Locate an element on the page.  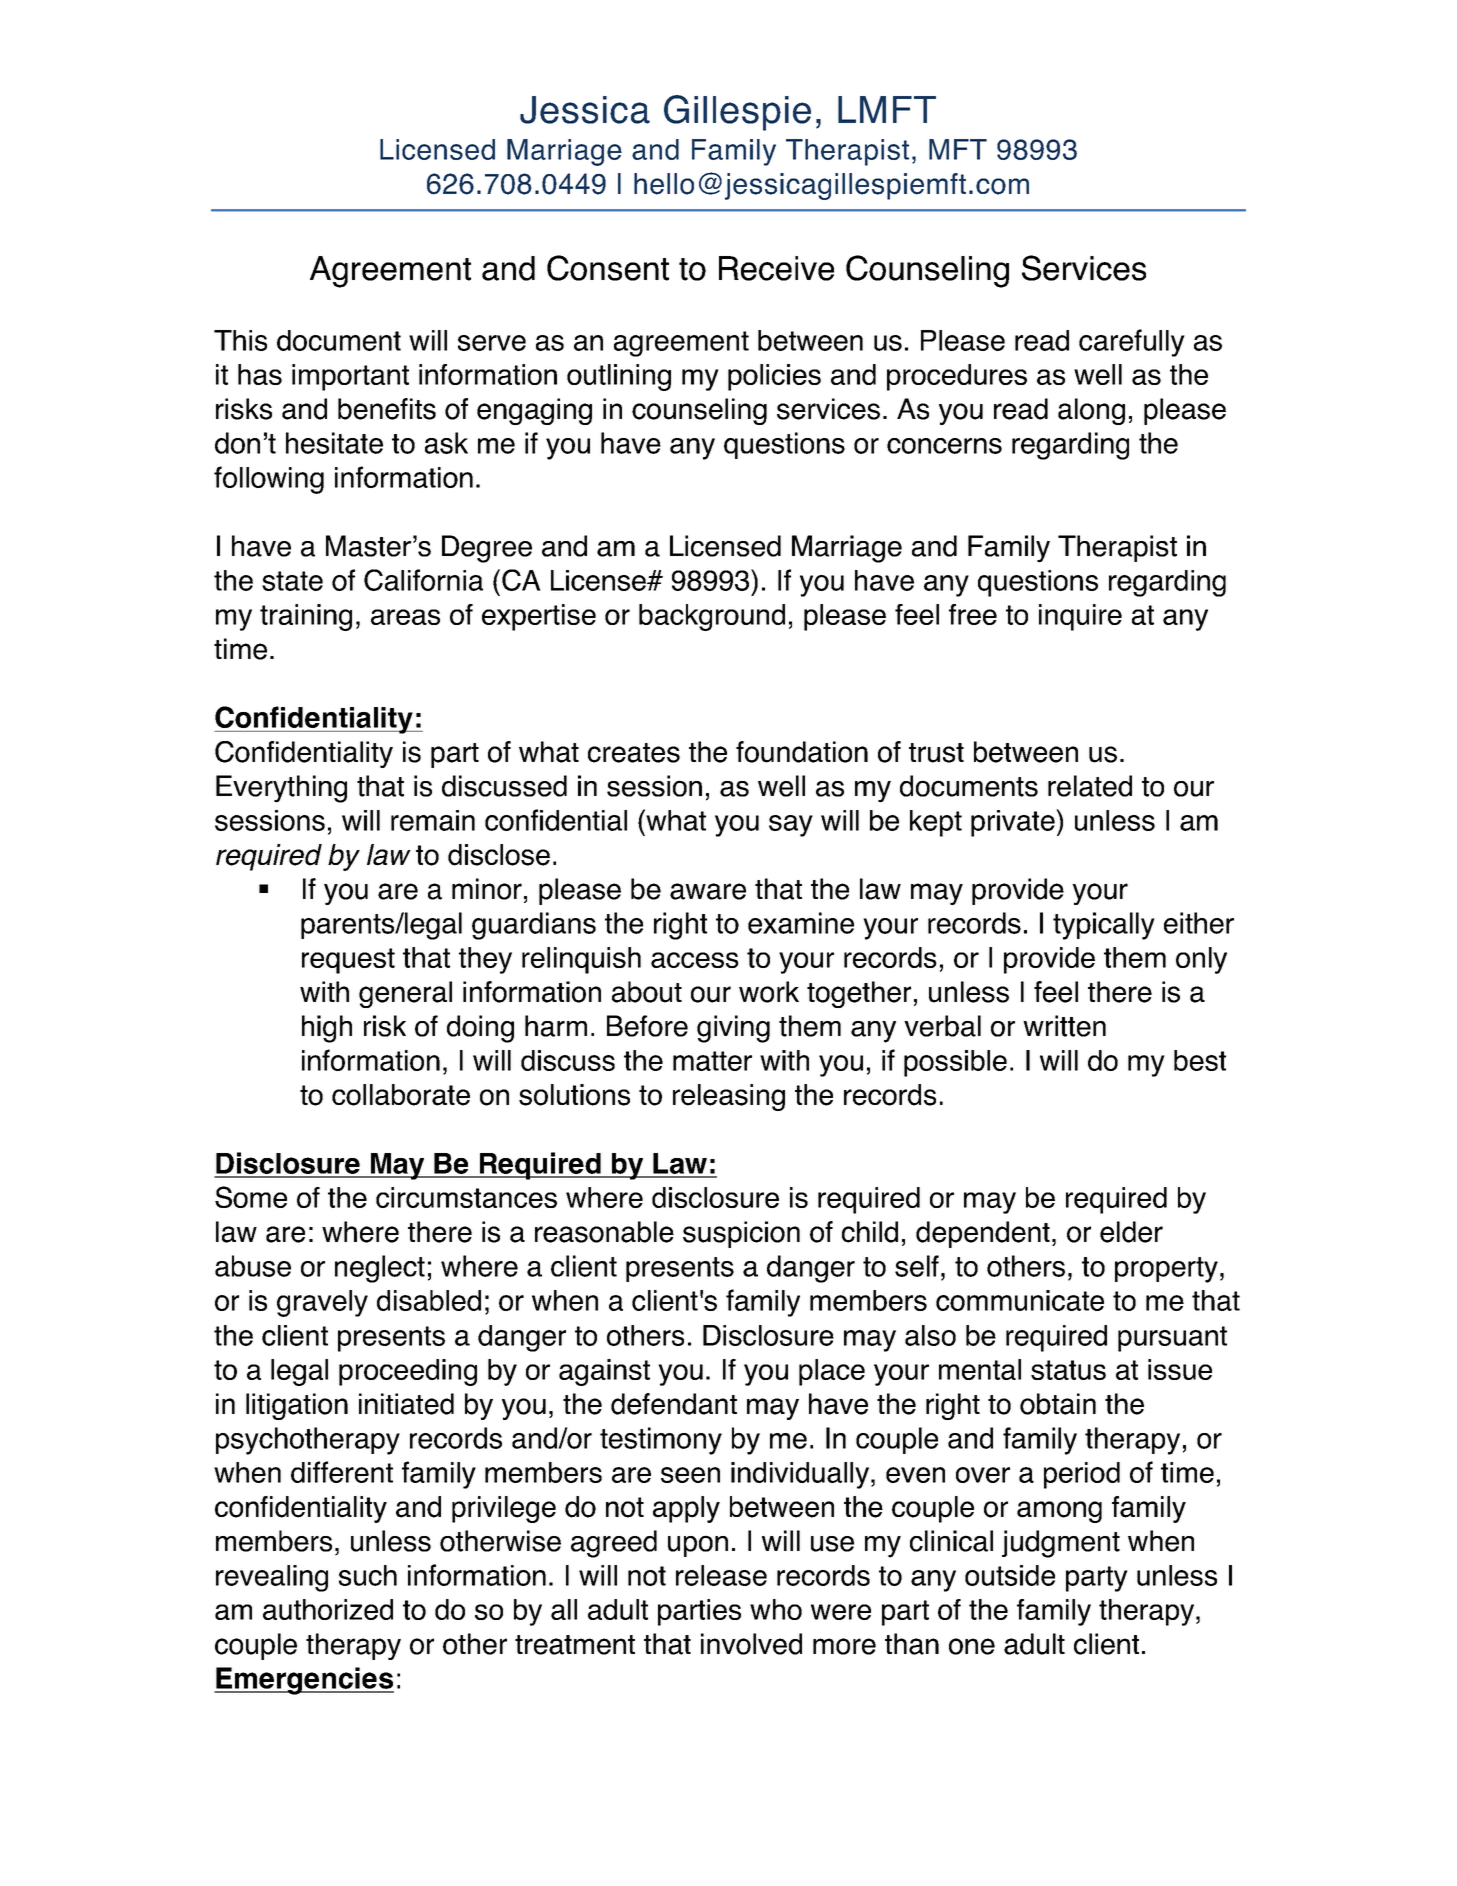
authorized is located at coordinates (328, 1609).
